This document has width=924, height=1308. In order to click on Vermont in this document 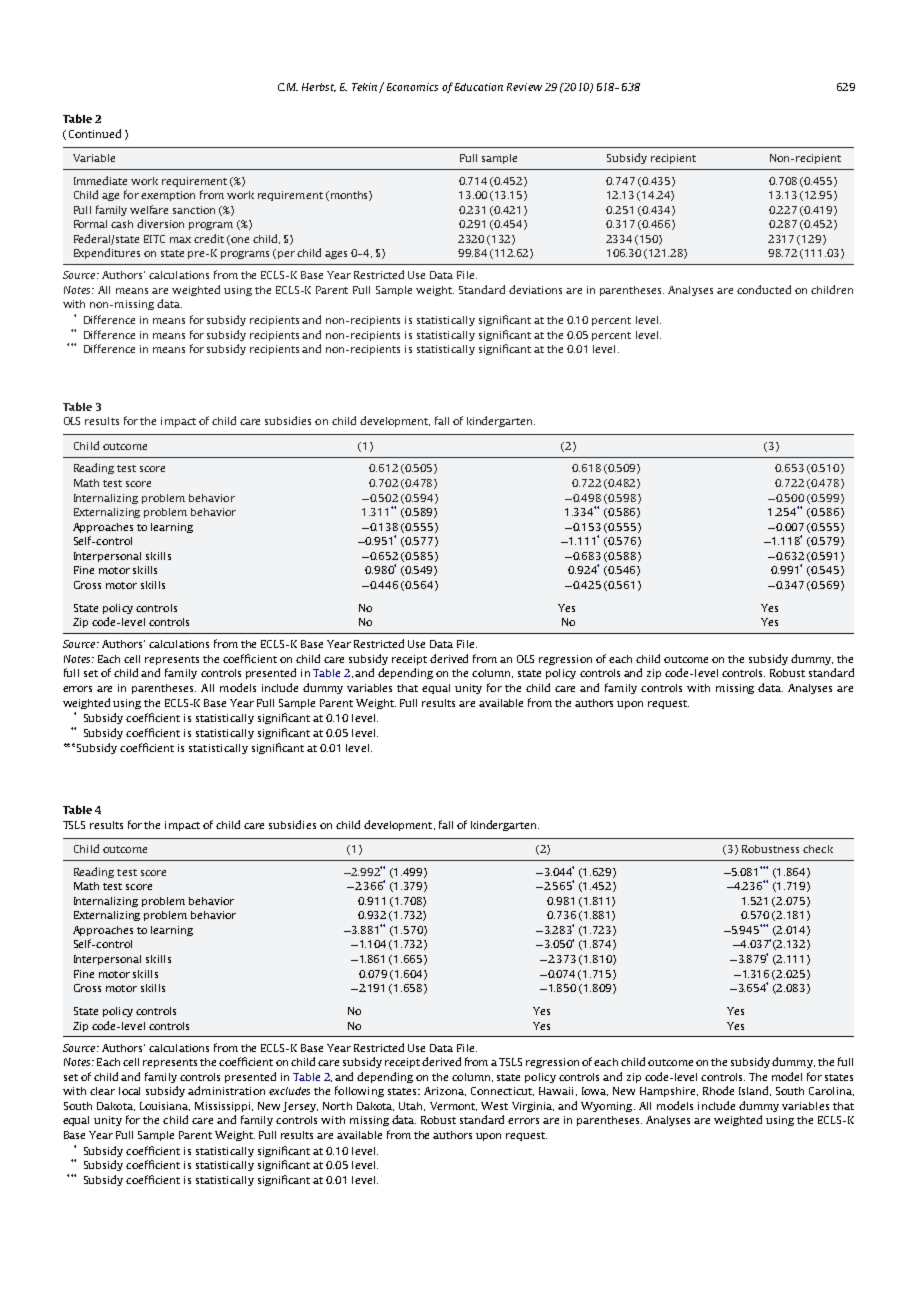, I will do `click(453, 1106)`.
